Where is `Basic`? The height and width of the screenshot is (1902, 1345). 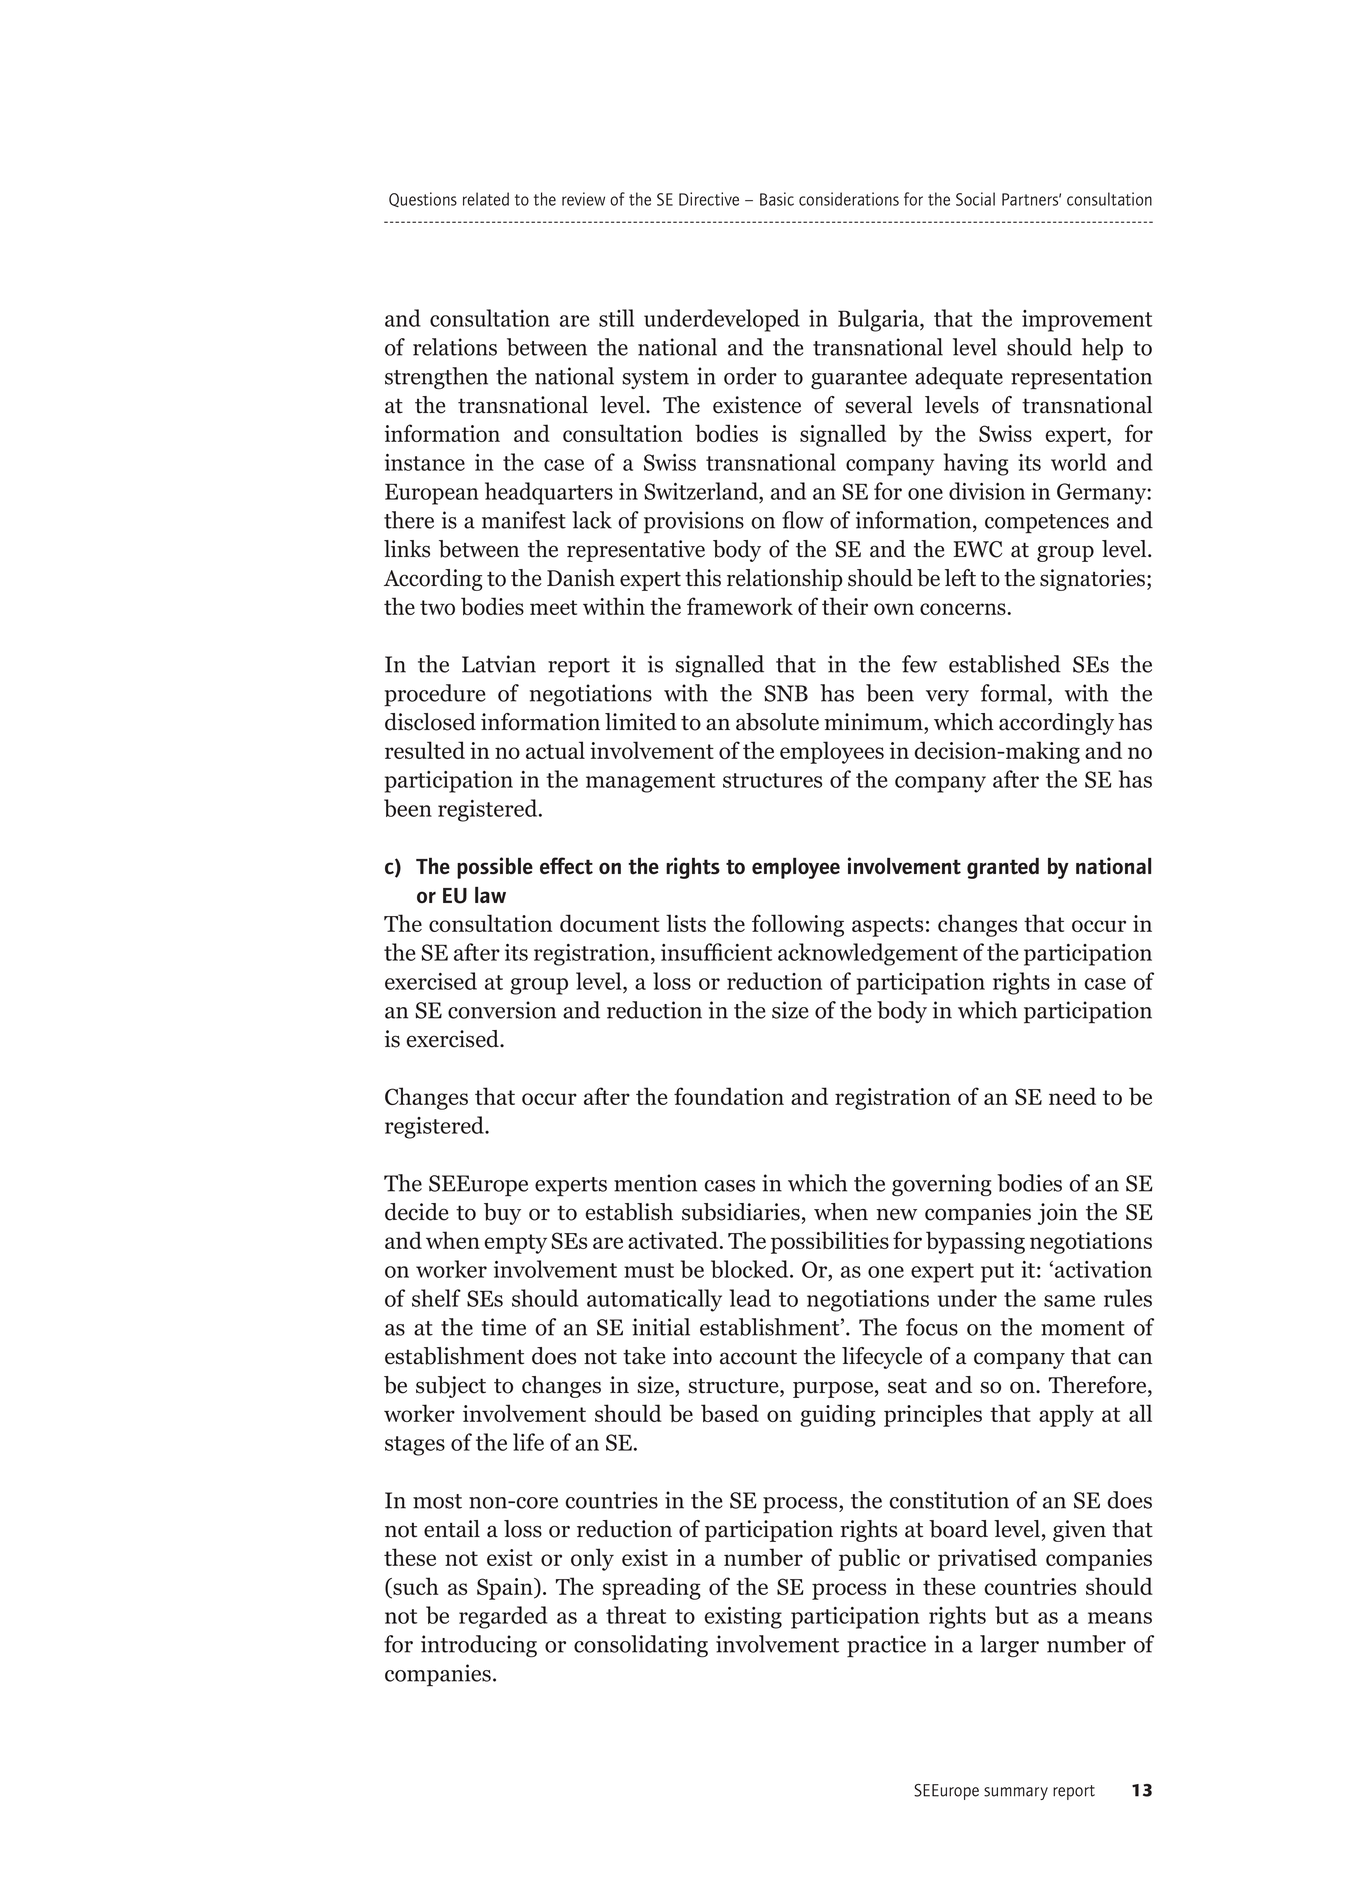 Basic is located at coordinates (777, 199).
